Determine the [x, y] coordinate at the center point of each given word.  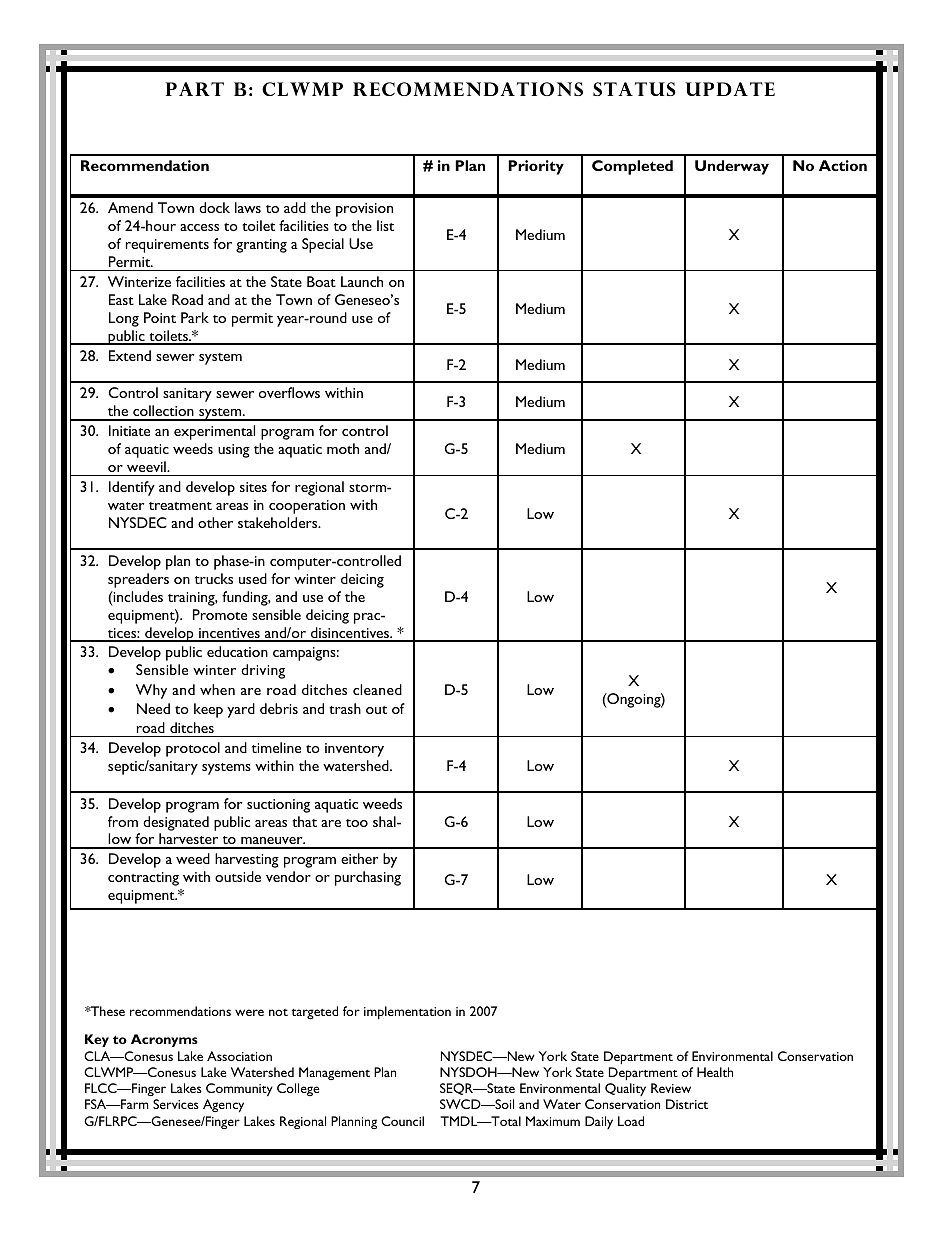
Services [176, 1104]
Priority [536, 167]
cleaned [377, 689]
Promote [220, 614]
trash [345, 708]
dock [214, 207]
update [730, 89]
